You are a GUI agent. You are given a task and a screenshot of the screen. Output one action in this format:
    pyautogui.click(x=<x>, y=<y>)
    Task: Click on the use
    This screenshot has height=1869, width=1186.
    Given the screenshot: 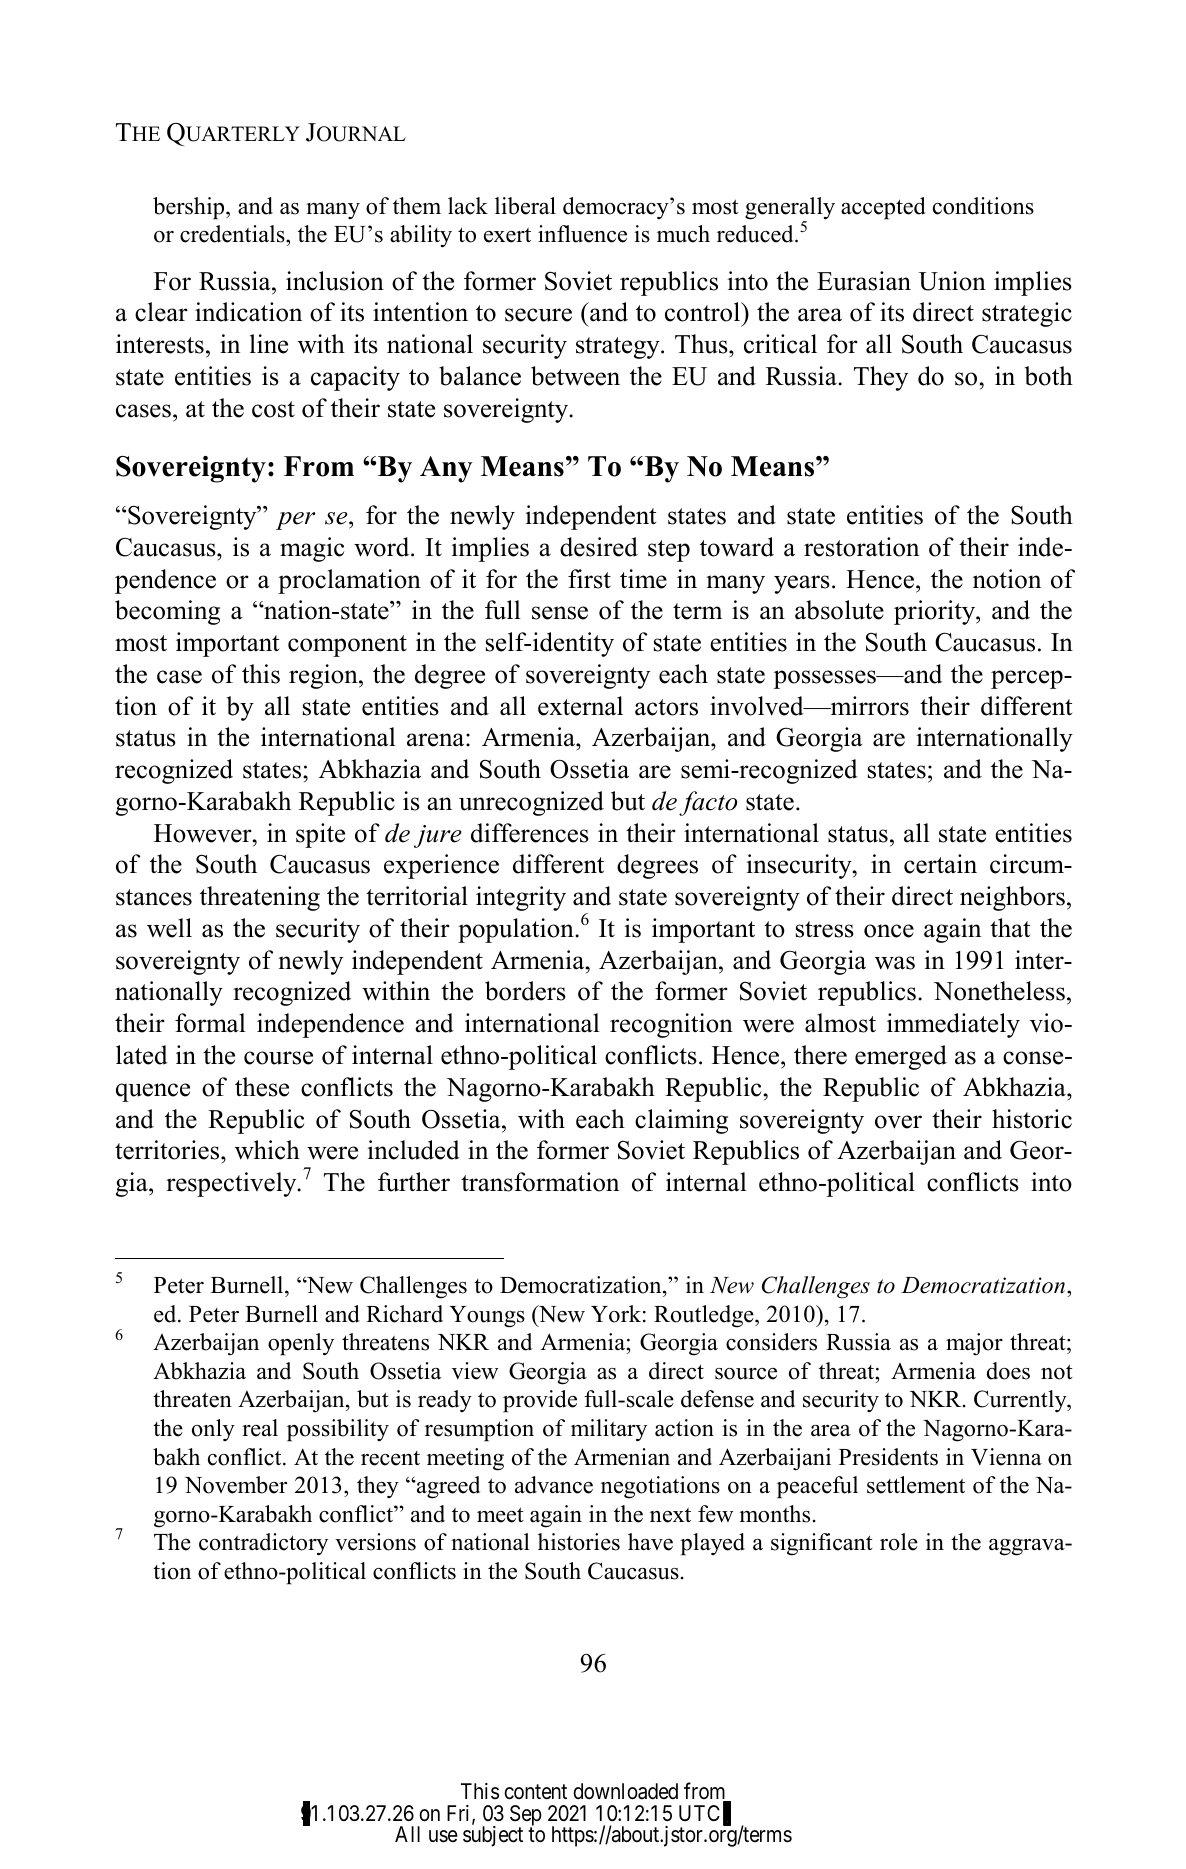 What is the action you would take?
    pyautogui.click(x=443, y=1836)
